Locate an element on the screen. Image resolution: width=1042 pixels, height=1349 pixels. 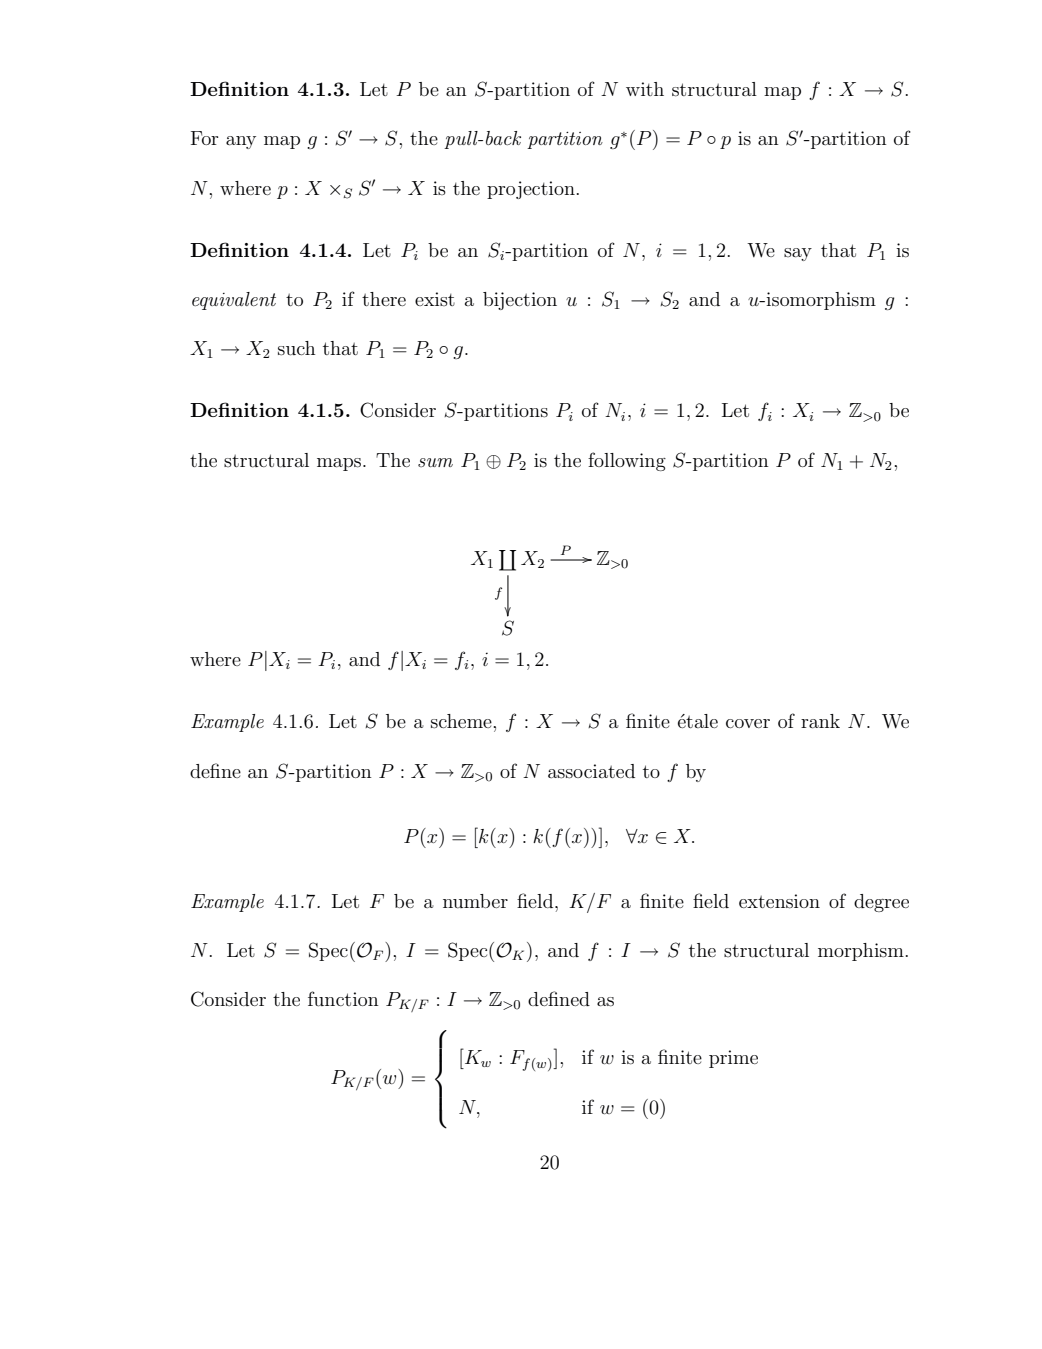
prime is located at coordinates (733, 1059).
